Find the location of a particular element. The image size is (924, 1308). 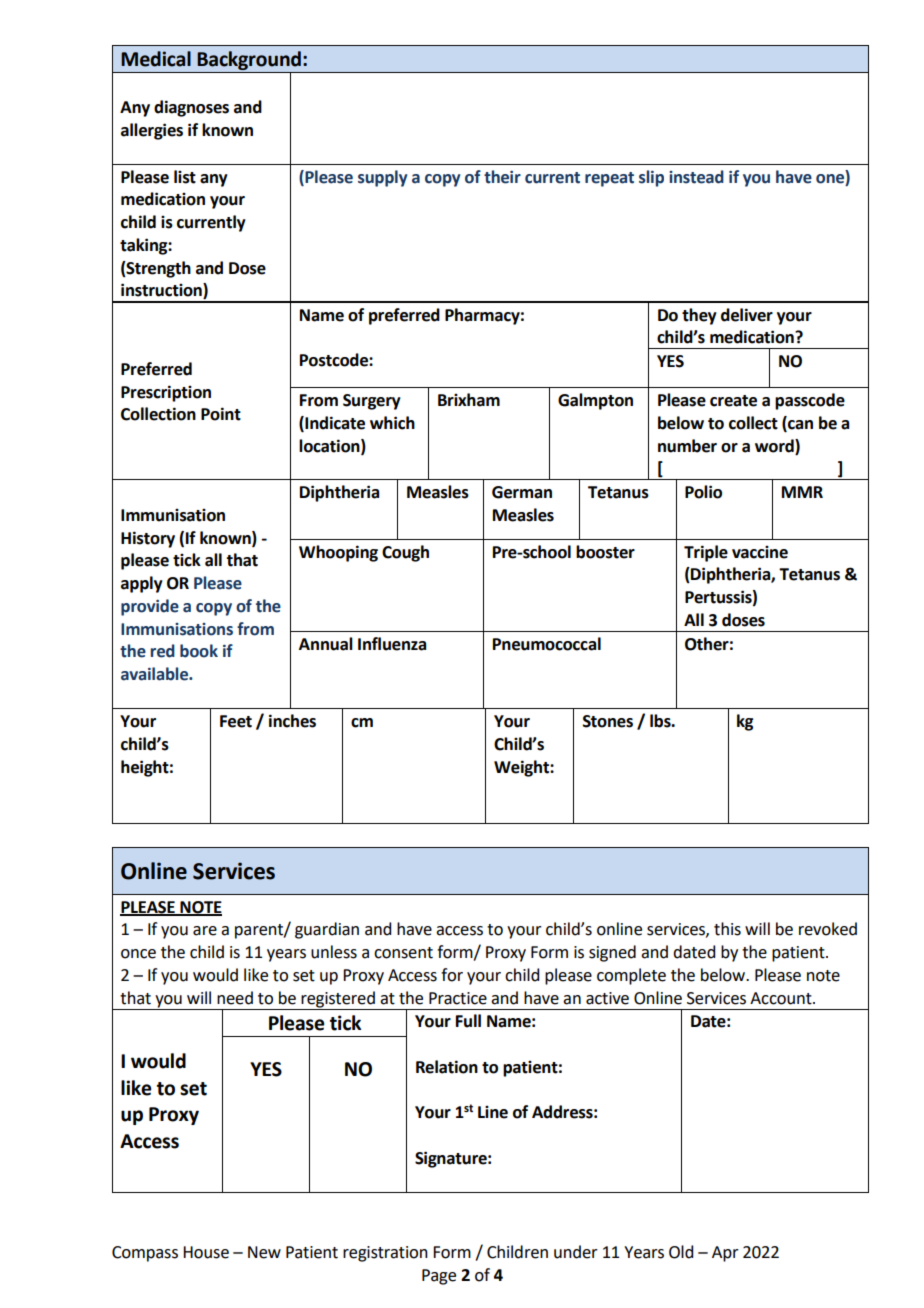

Practice is located at coordinates (458, 998).
